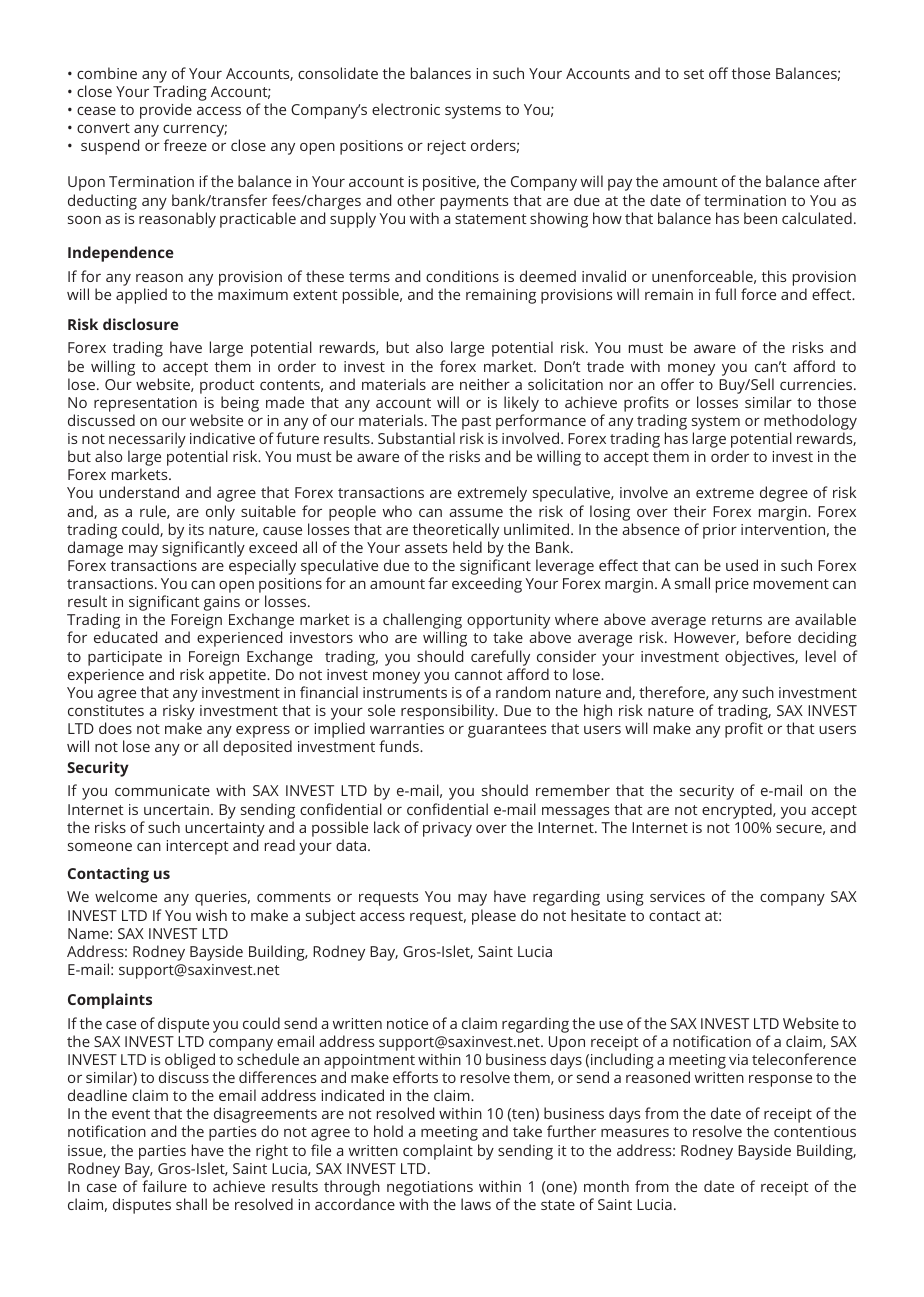  What do you see at coordinates (840, 181) in the page?
I see `after` at bounding box center [840, 181].
